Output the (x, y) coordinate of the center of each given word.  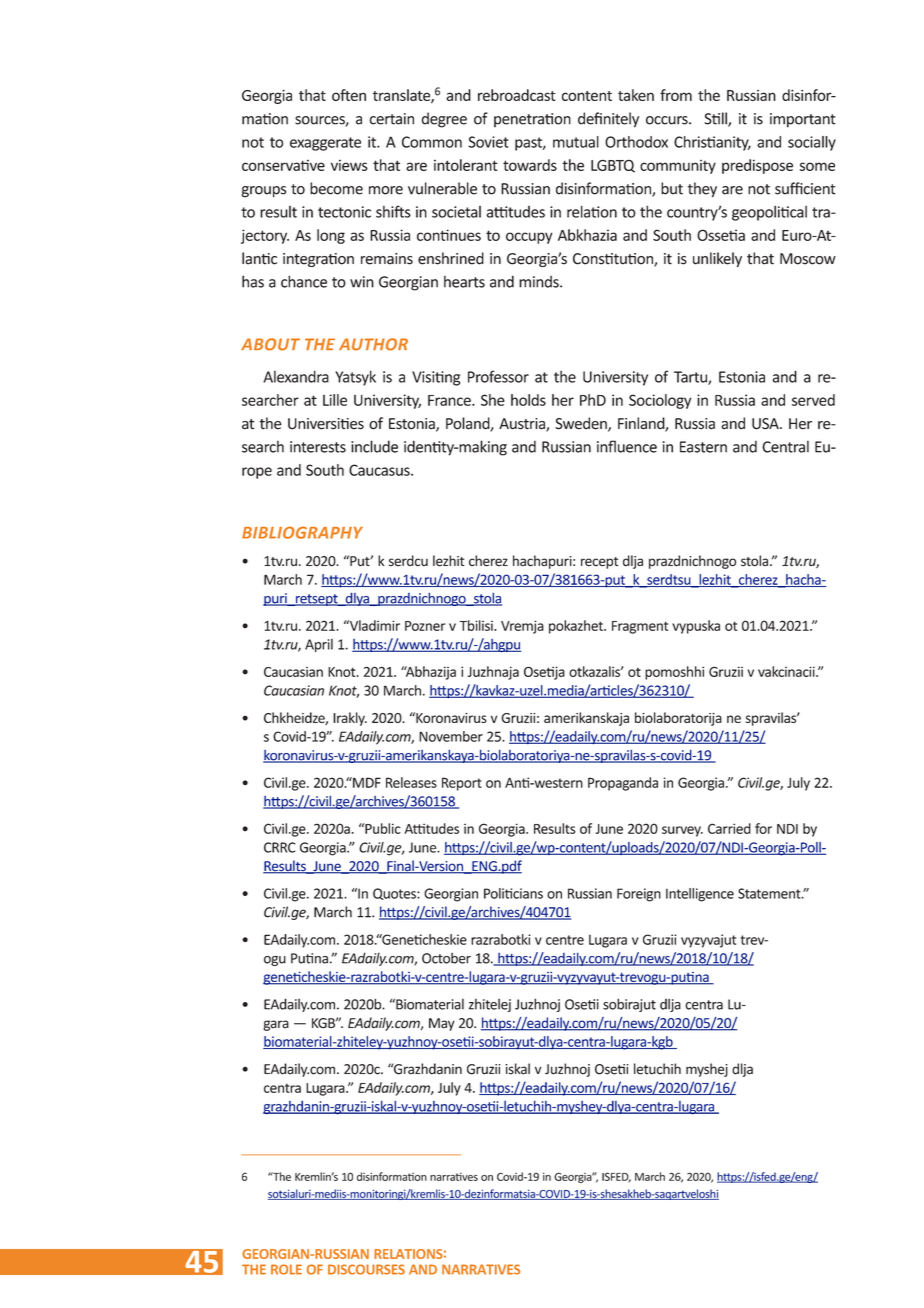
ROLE (286, 1269)
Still (716, 119)
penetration (532, 120)
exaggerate (325, 144)
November (451, 736)
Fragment (640, 627)
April (319, 645)
